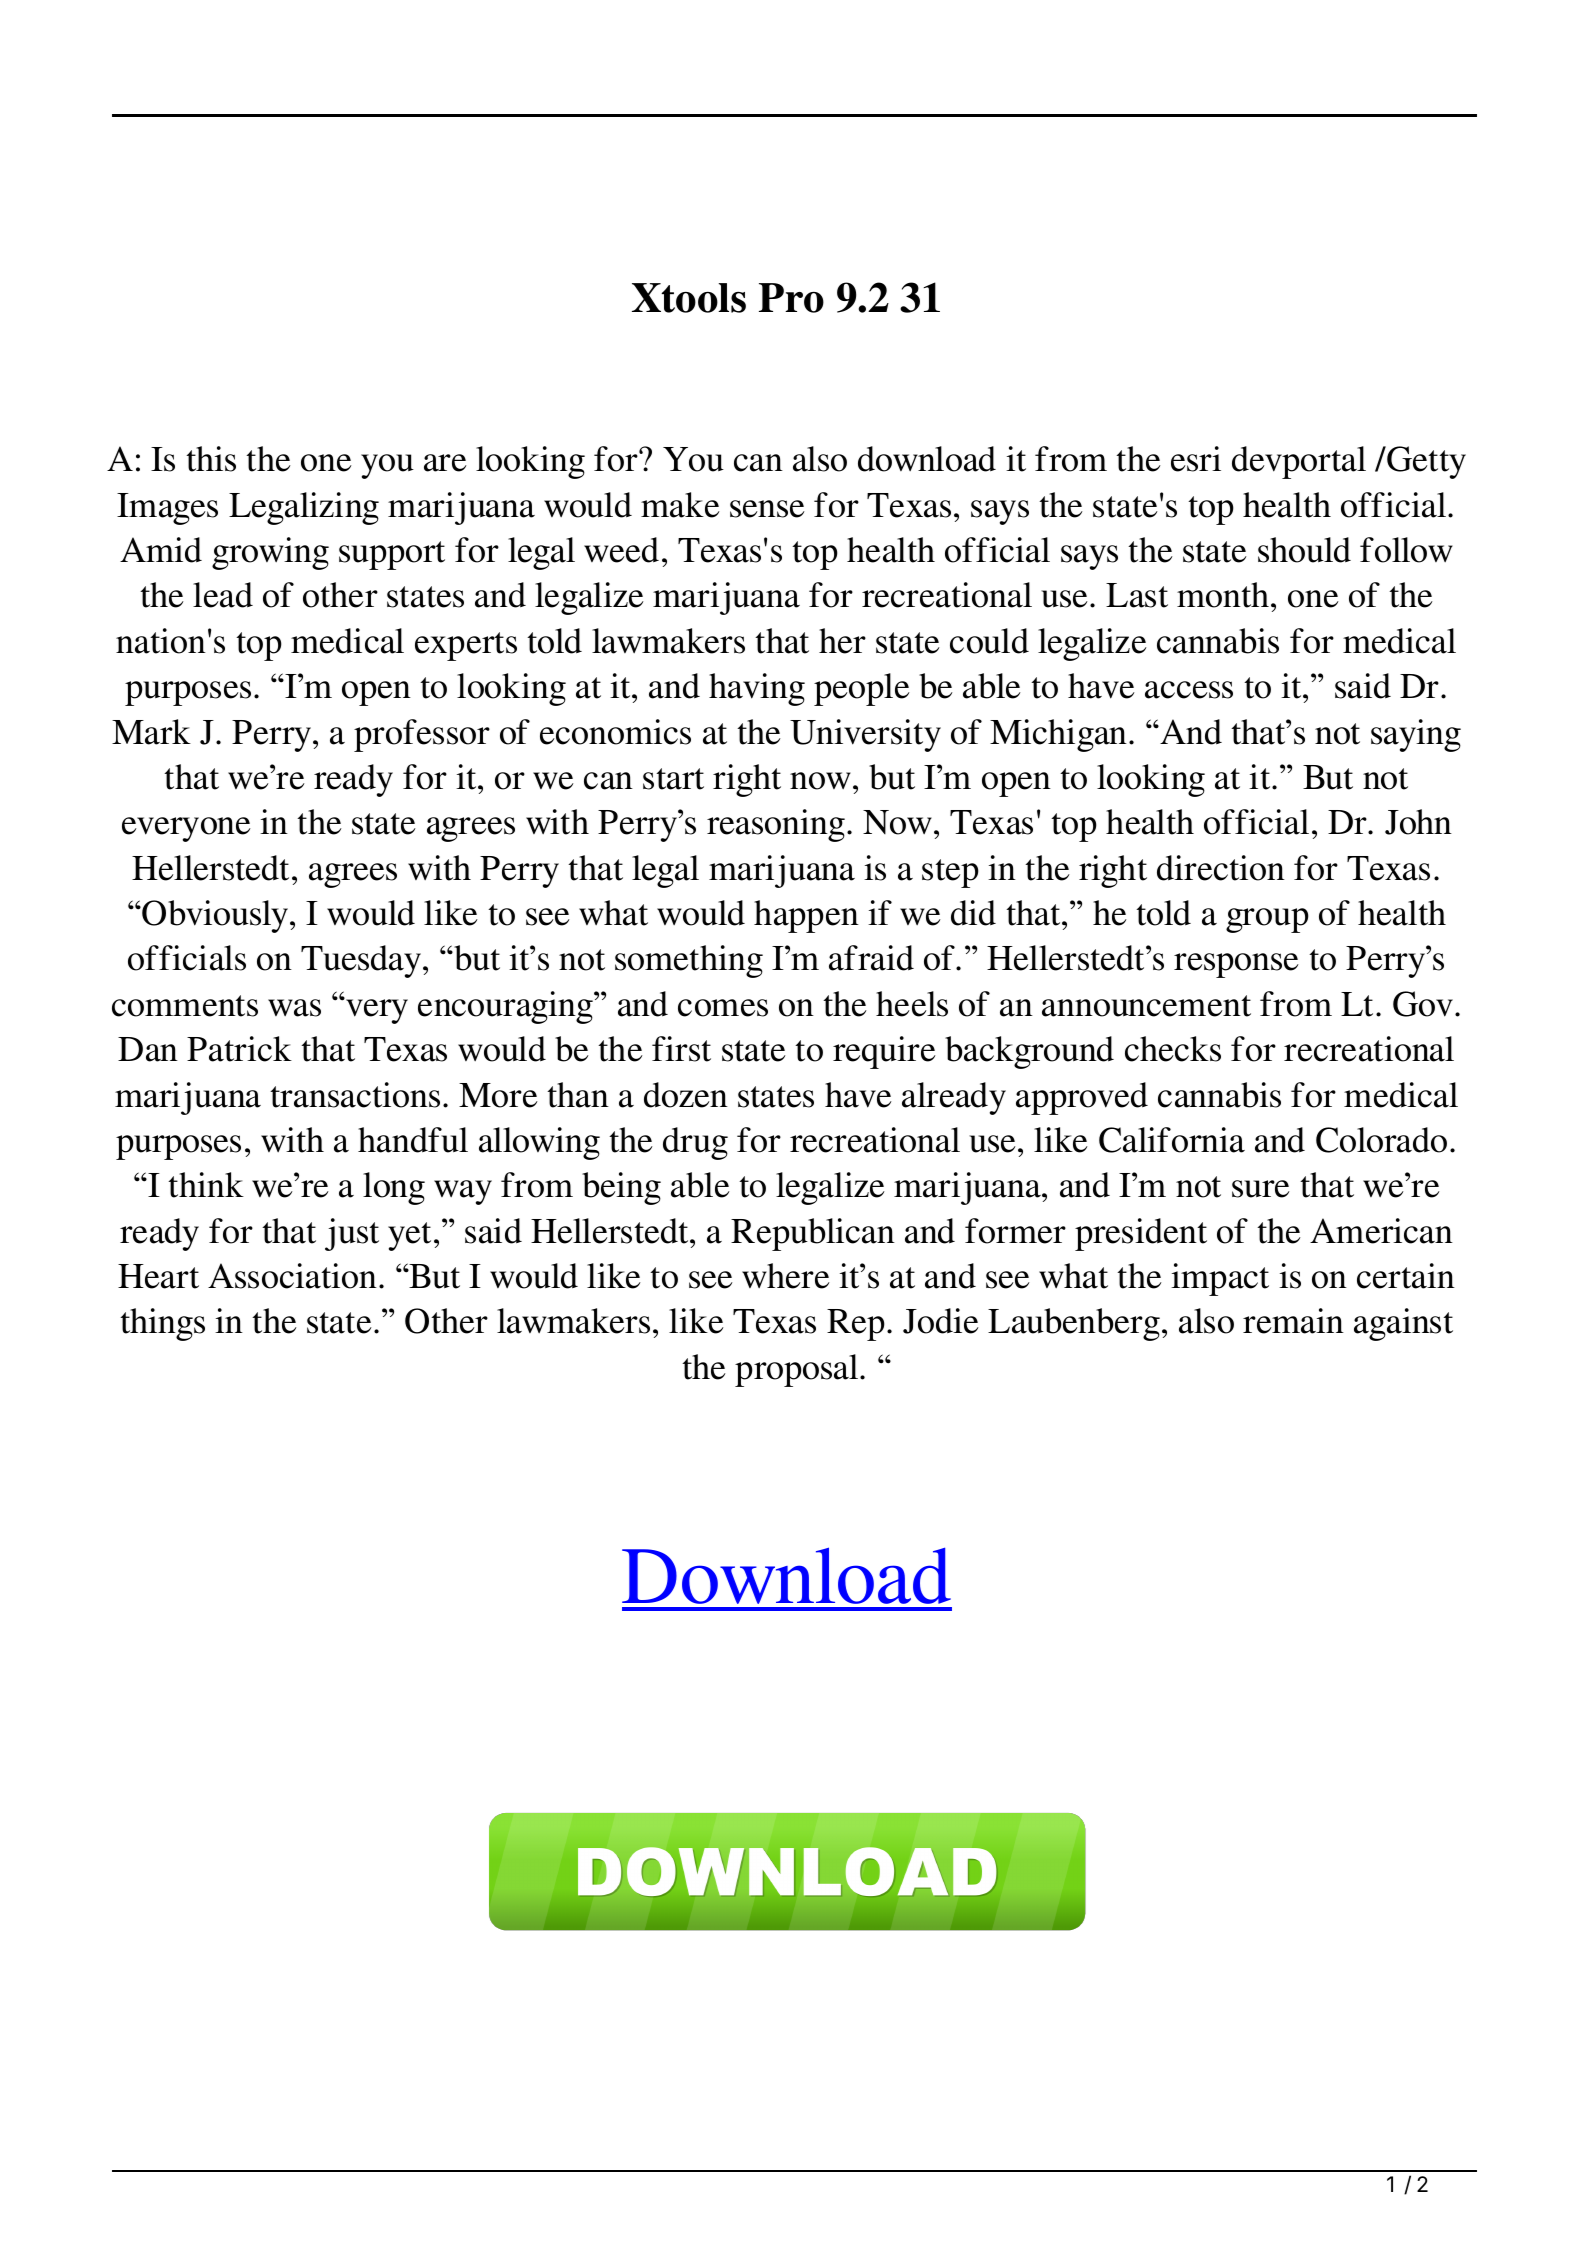 The image size is (1589, 2247). I want to click on group, so click(1267, 920).
